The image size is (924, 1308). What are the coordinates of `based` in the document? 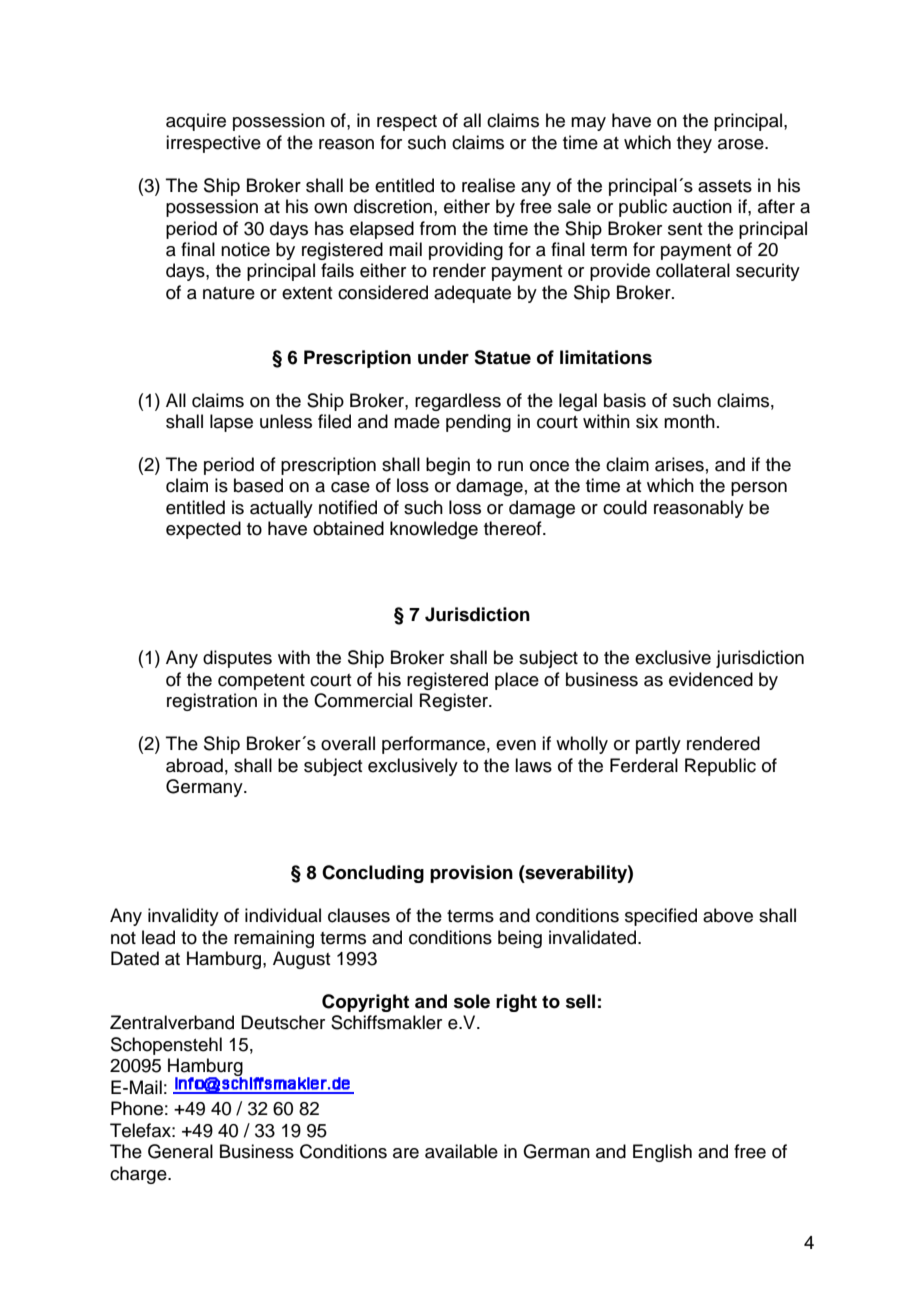 It's located at (258, 485).
